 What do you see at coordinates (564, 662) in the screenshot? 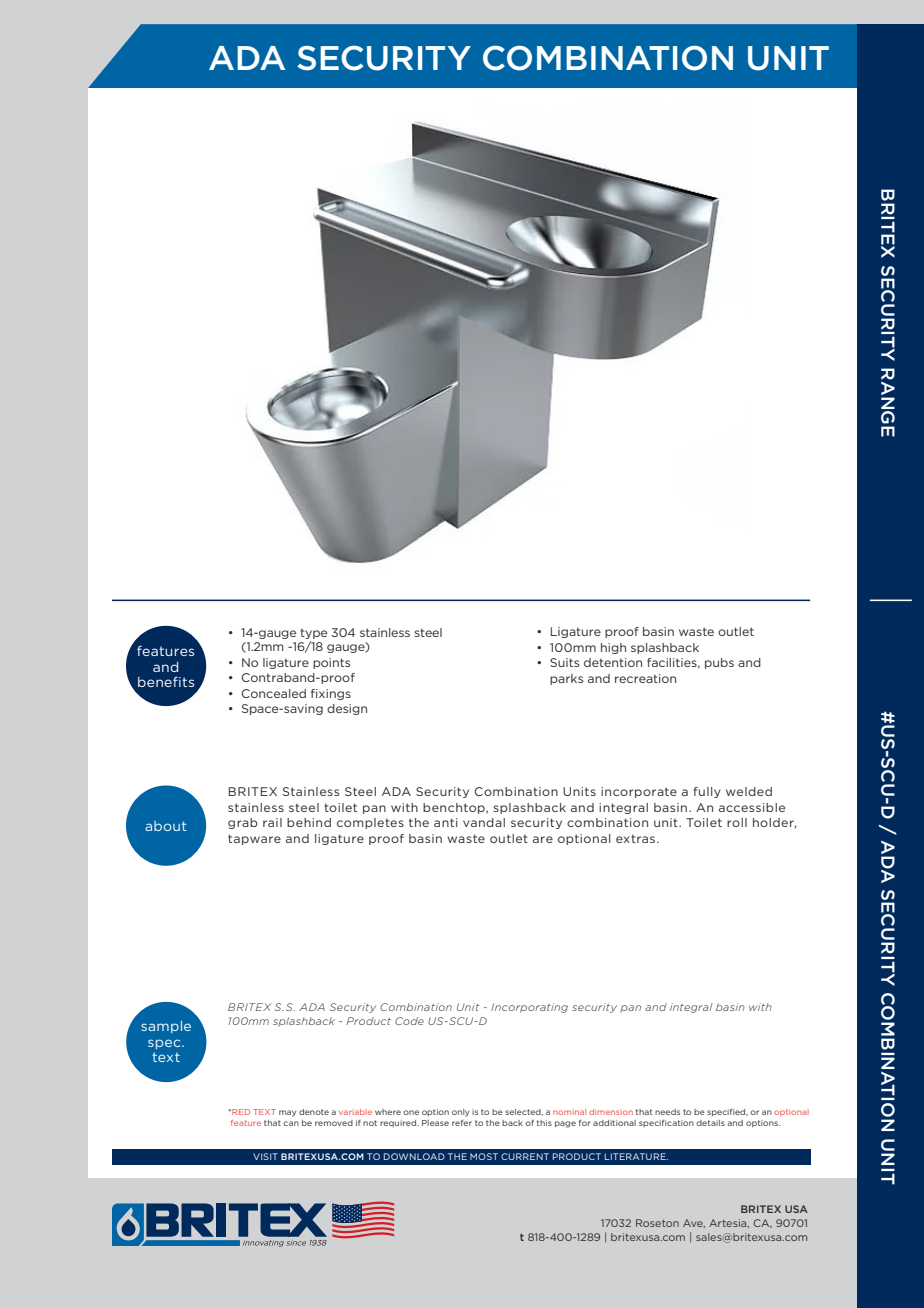
I see `Suits` at bounding box center [564, 662].
